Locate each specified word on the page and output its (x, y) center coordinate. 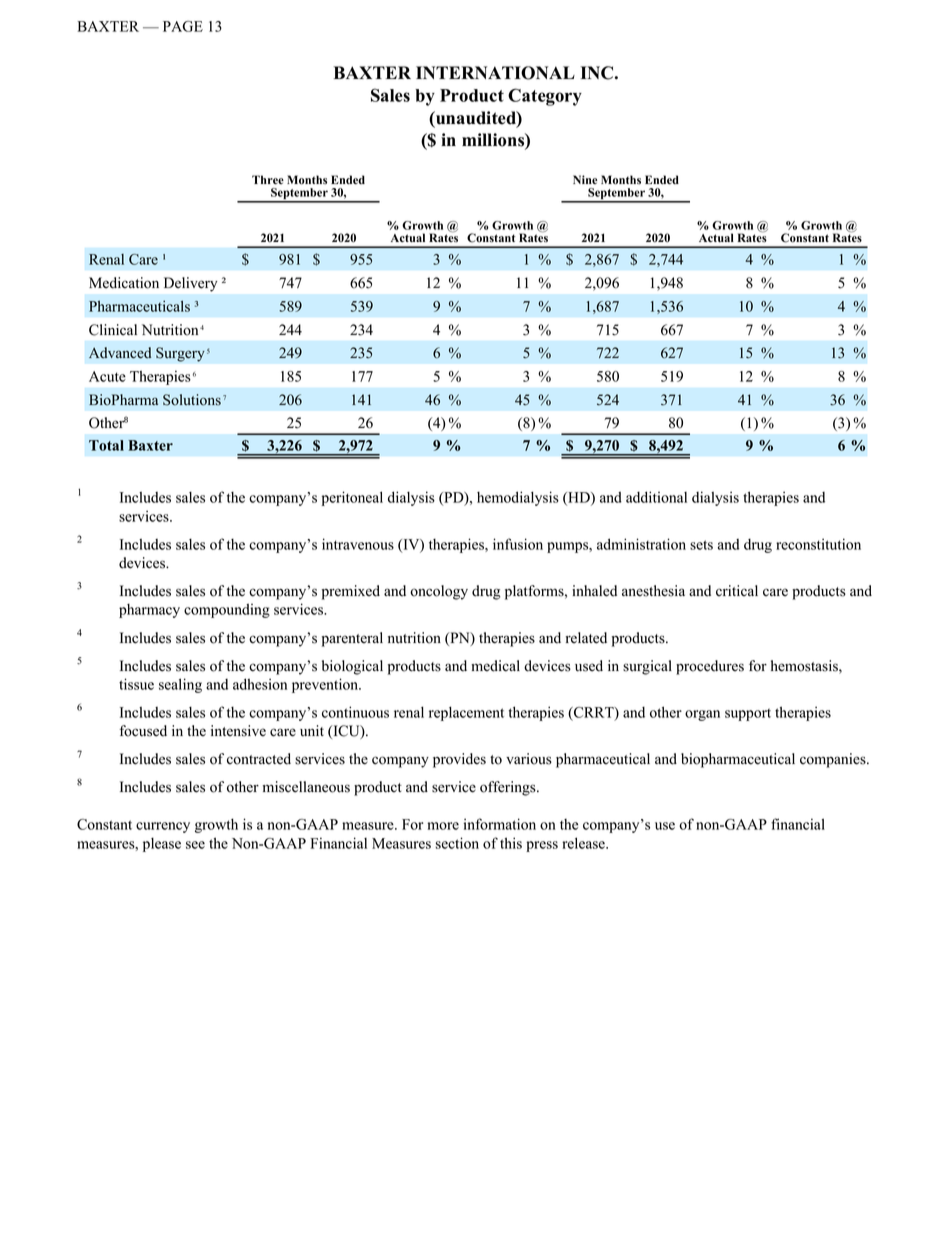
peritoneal (352, 498)
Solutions (192, 400)
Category (545, 97)
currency (163, 827)
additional (656, 497)
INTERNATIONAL (495, 73)
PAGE (183, 26)
